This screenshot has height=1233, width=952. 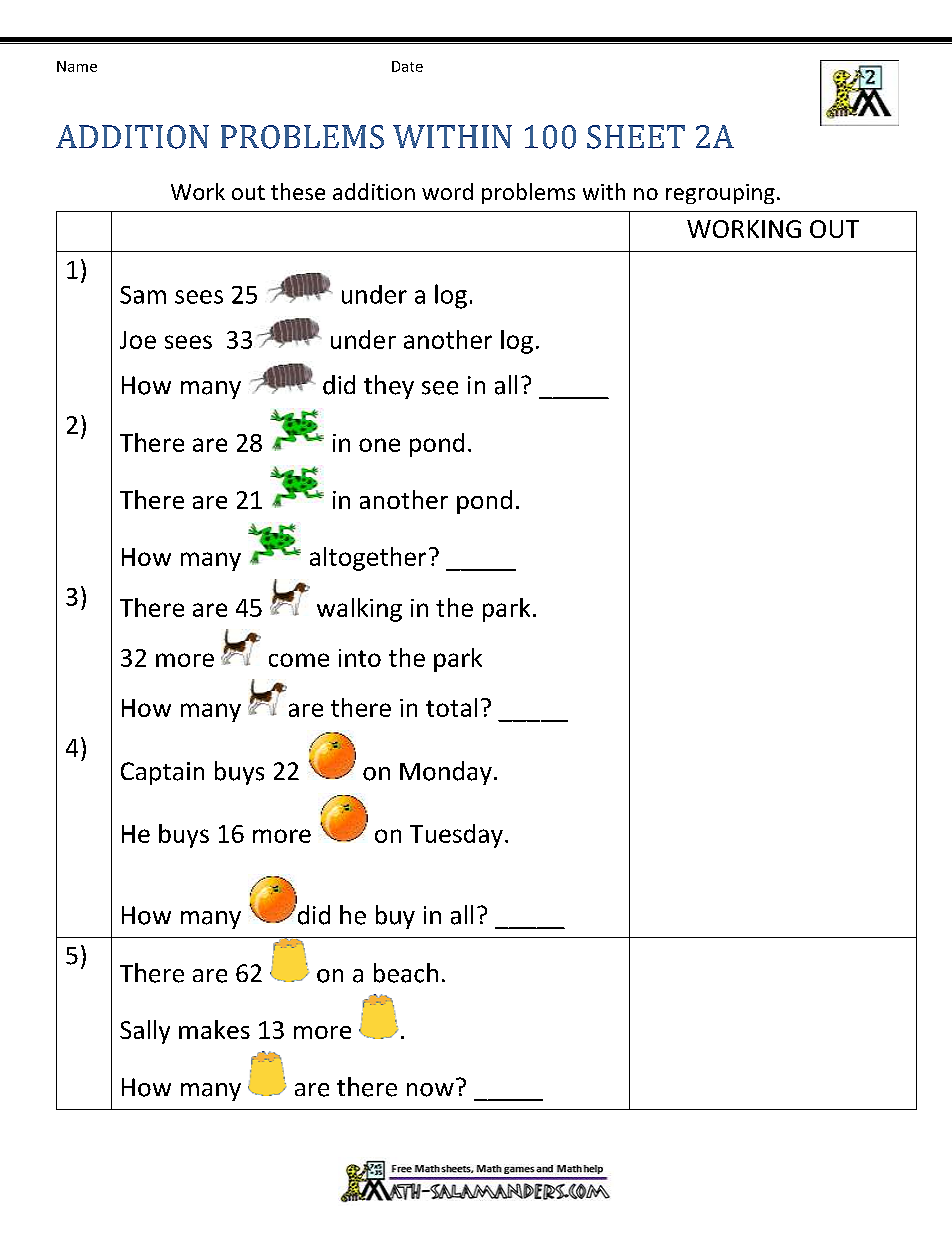 What do you see at coordinates (451, 707) in the screenshot?
I see `total` at bounding box center [451, 707].
